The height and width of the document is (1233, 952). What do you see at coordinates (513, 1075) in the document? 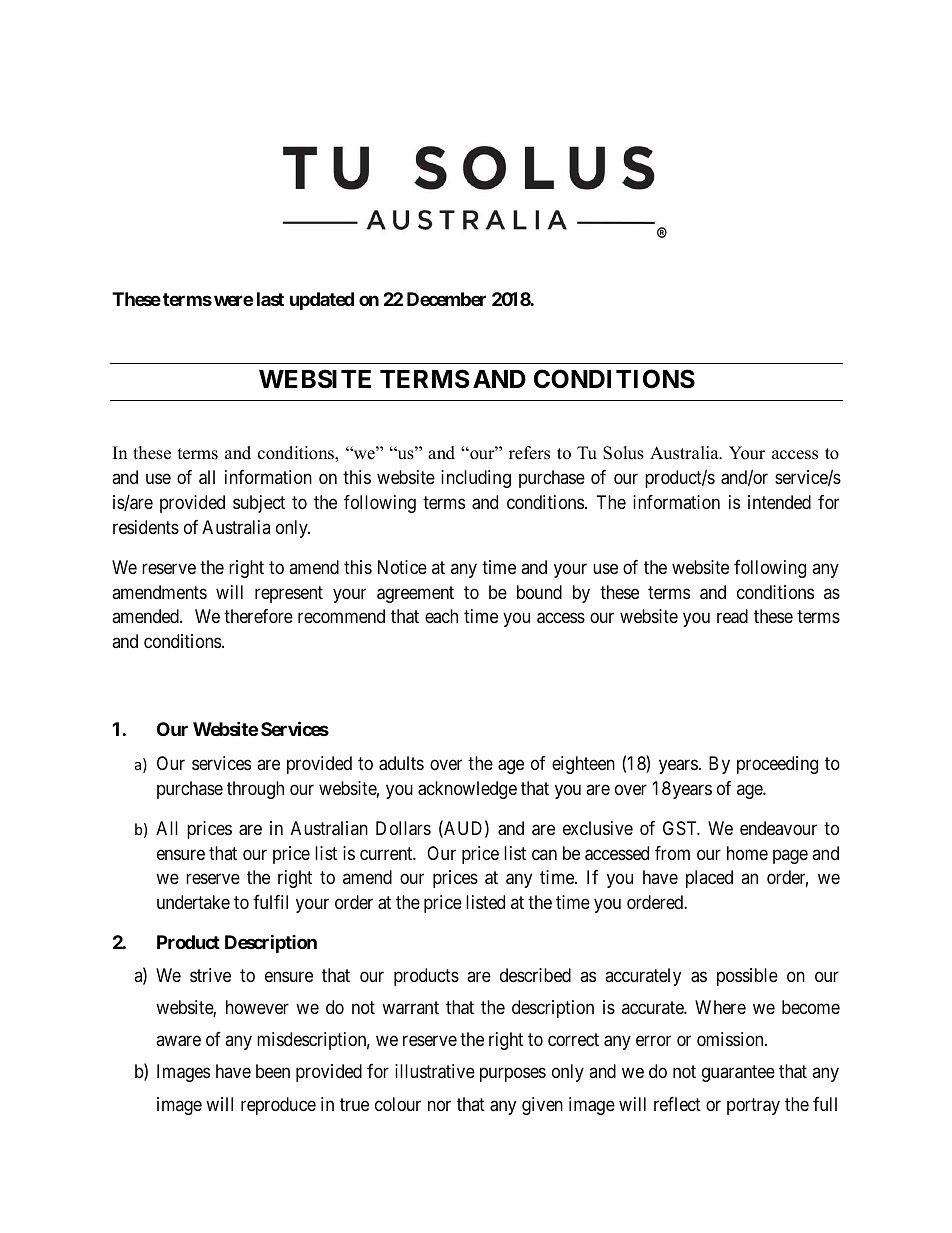
I see `purposes` at bounding box center [513, 1075].
